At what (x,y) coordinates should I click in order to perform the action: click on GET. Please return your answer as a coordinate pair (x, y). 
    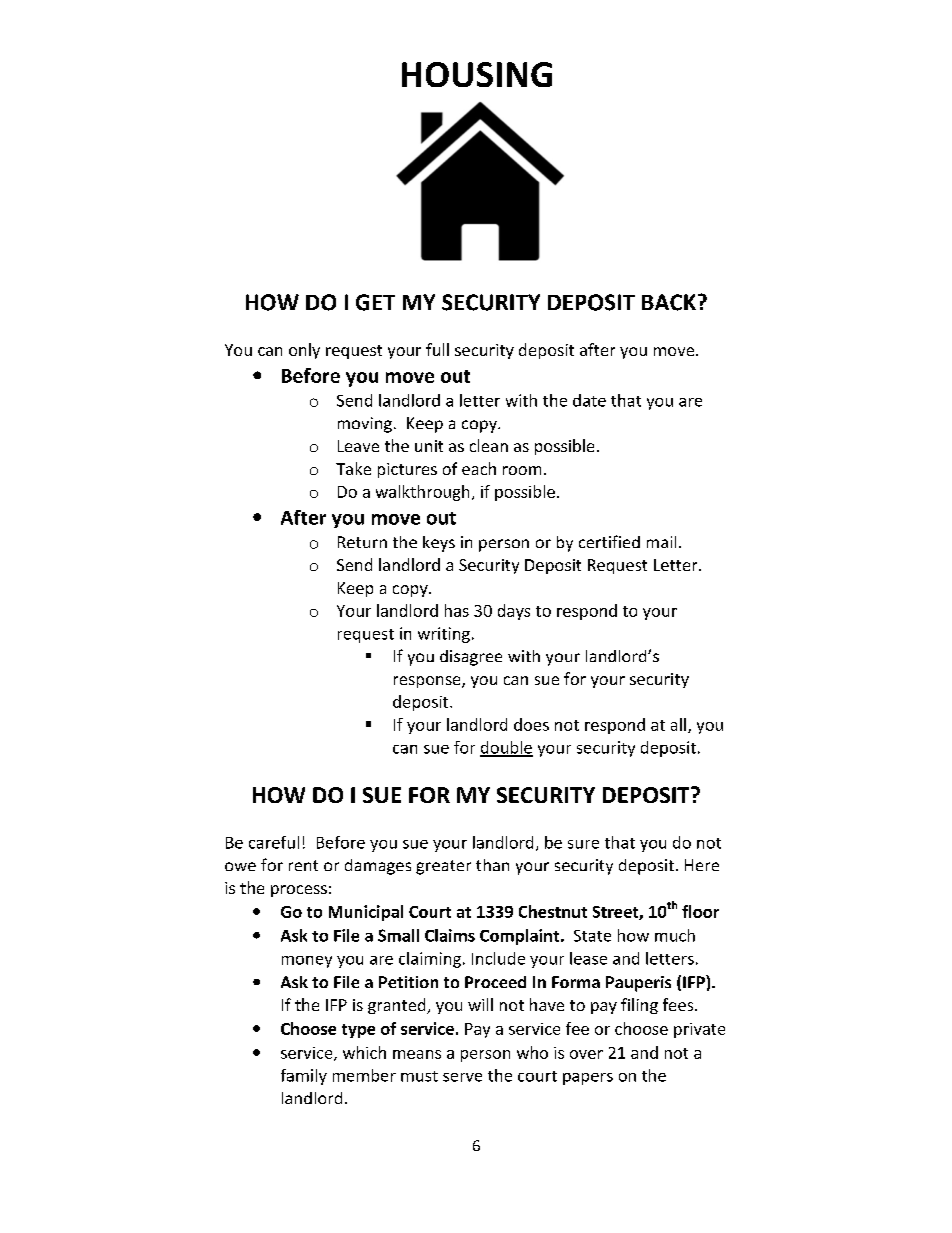
    Looking at the image, I should click on (375, 302).
